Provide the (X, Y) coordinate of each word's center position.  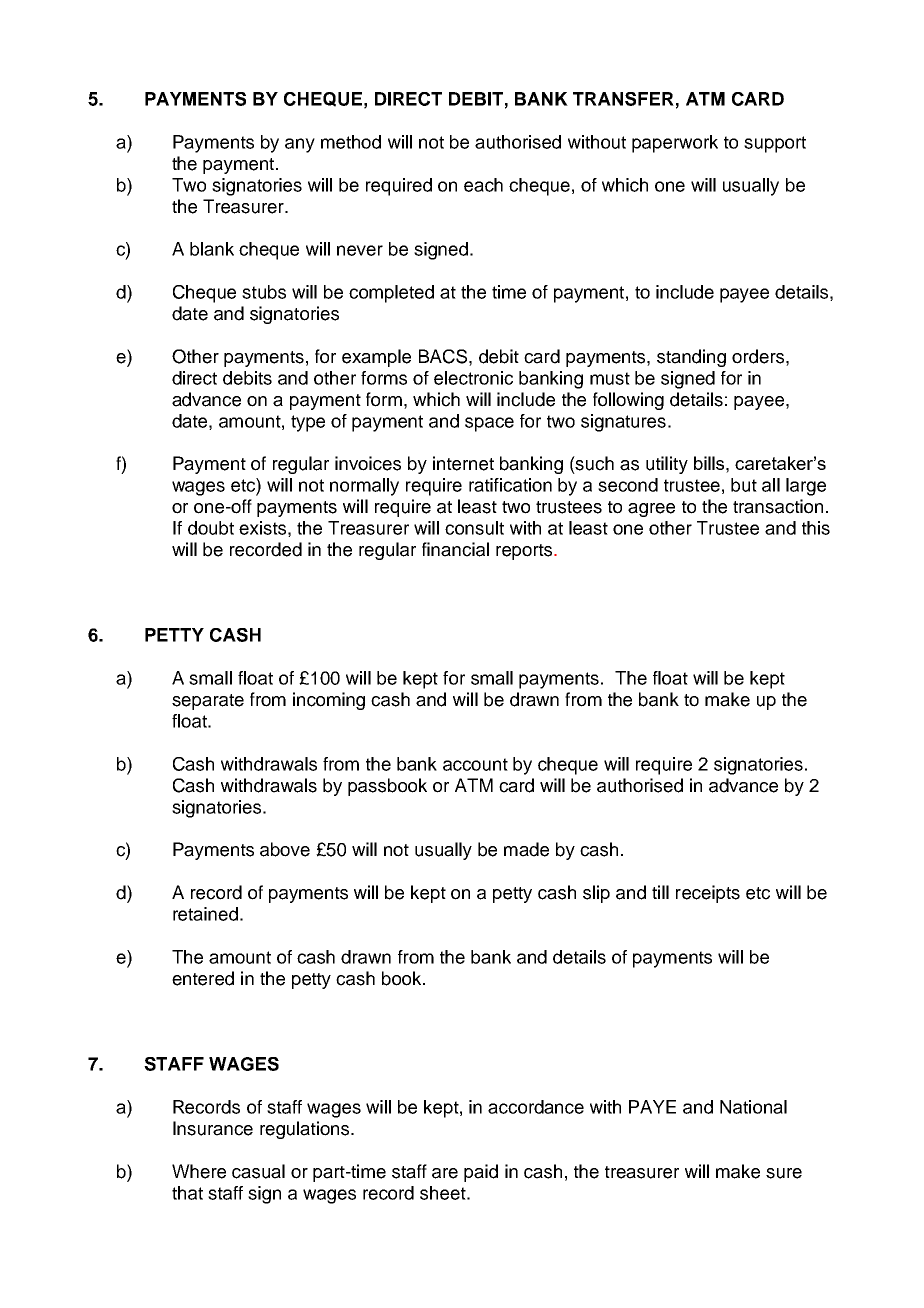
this (816, 528)
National (753, 1107)
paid (481, 1173)
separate (208, 702)
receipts (708, 894)
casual (258, 1171)
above (285, 849)
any (300, 145)
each (483, 185)
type (308, 423)
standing (691, 358)
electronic (473, 378)
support (775, 144)
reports (525, 552)
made (526, 849)
